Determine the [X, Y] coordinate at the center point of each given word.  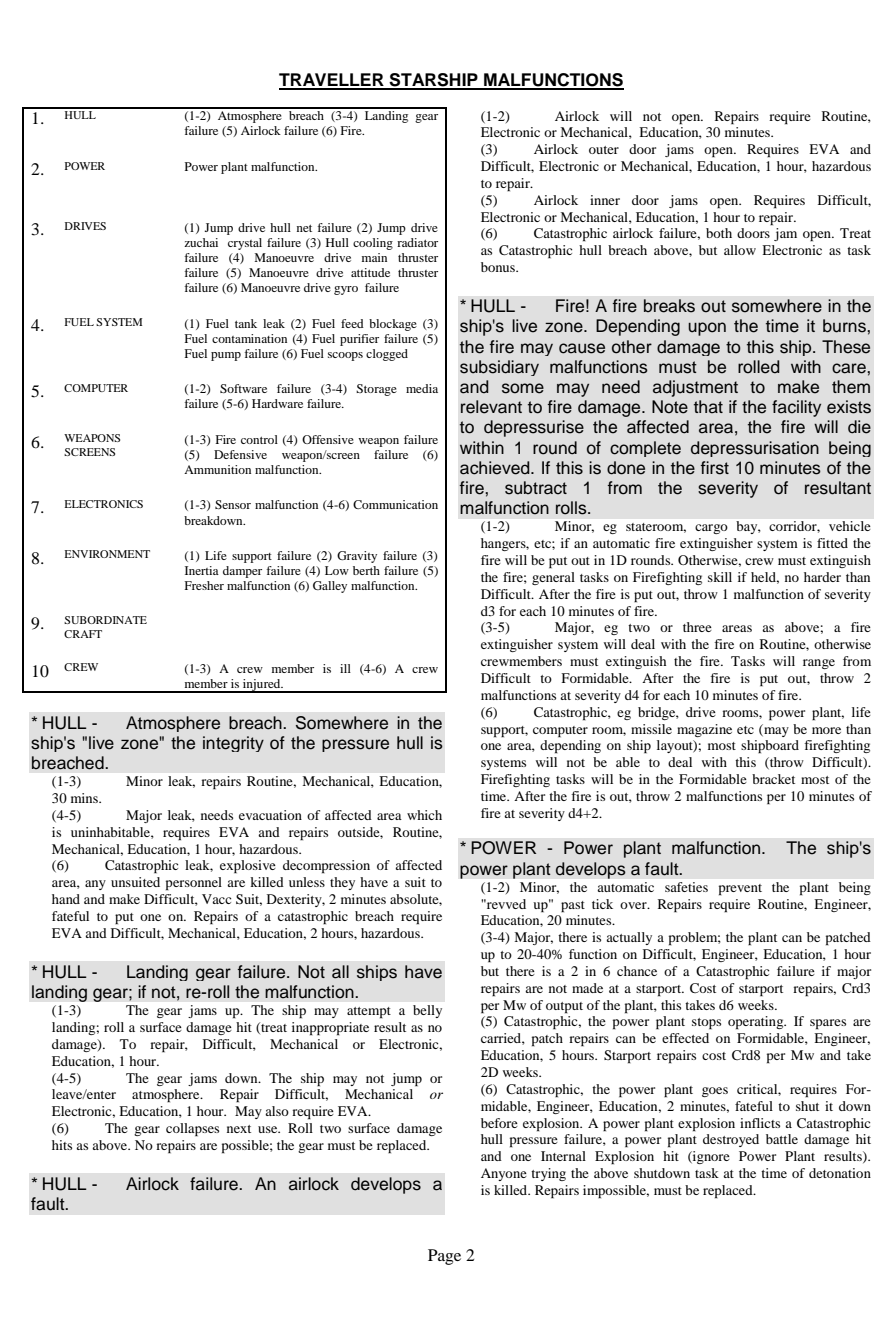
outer [604, 150]
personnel [194, 884]
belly [427, 1011]
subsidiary [499, 368]
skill [720, 577]
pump [226, 356]
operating [757, 1023]
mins [85, 798]
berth [366, 570]
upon [707, 329]
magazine [704, 730]
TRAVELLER [332, 81]
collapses [192, 1130]
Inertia [202, 570]
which [424, 815]
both [719, 233]
